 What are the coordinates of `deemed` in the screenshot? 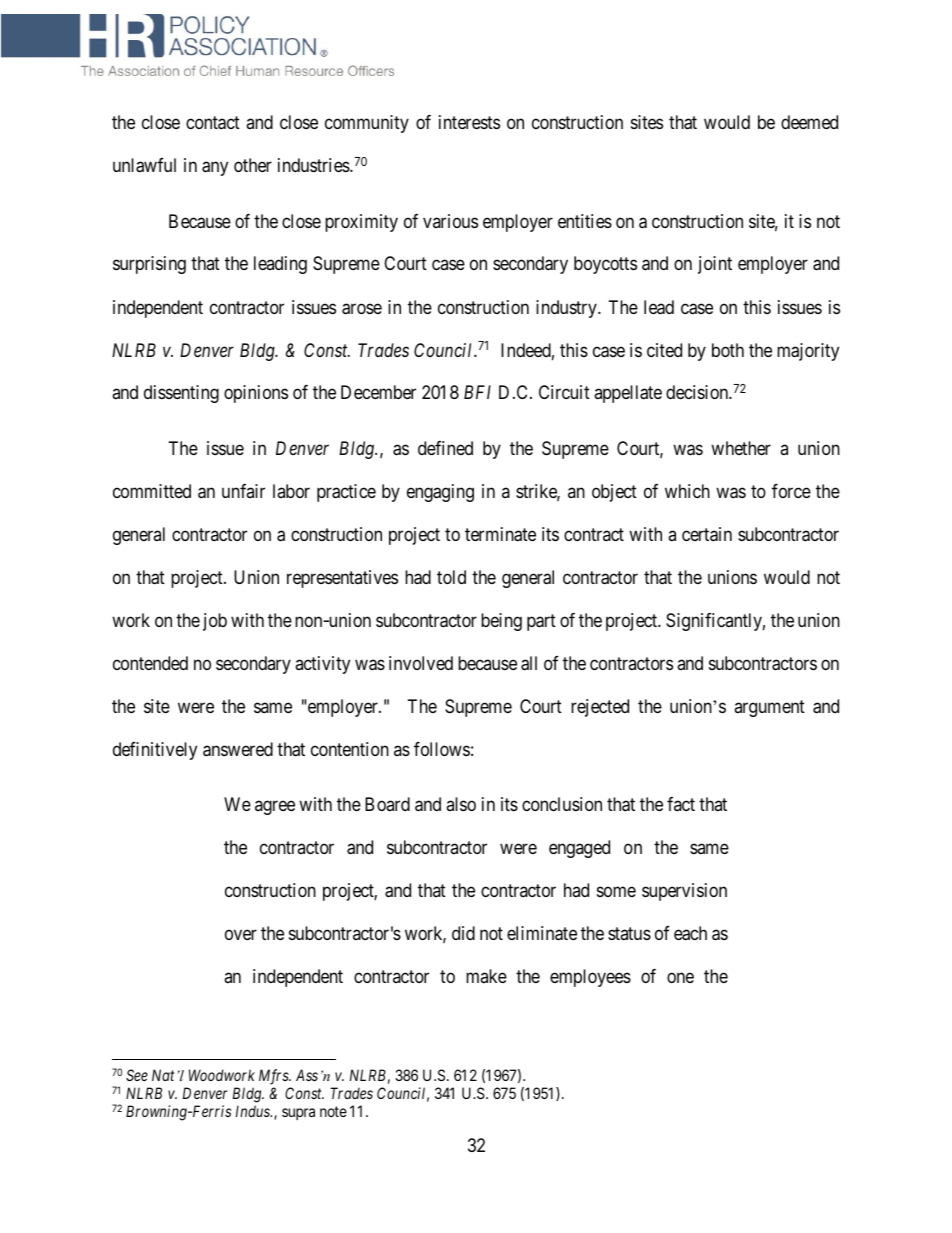 It's located at (809, 122).
